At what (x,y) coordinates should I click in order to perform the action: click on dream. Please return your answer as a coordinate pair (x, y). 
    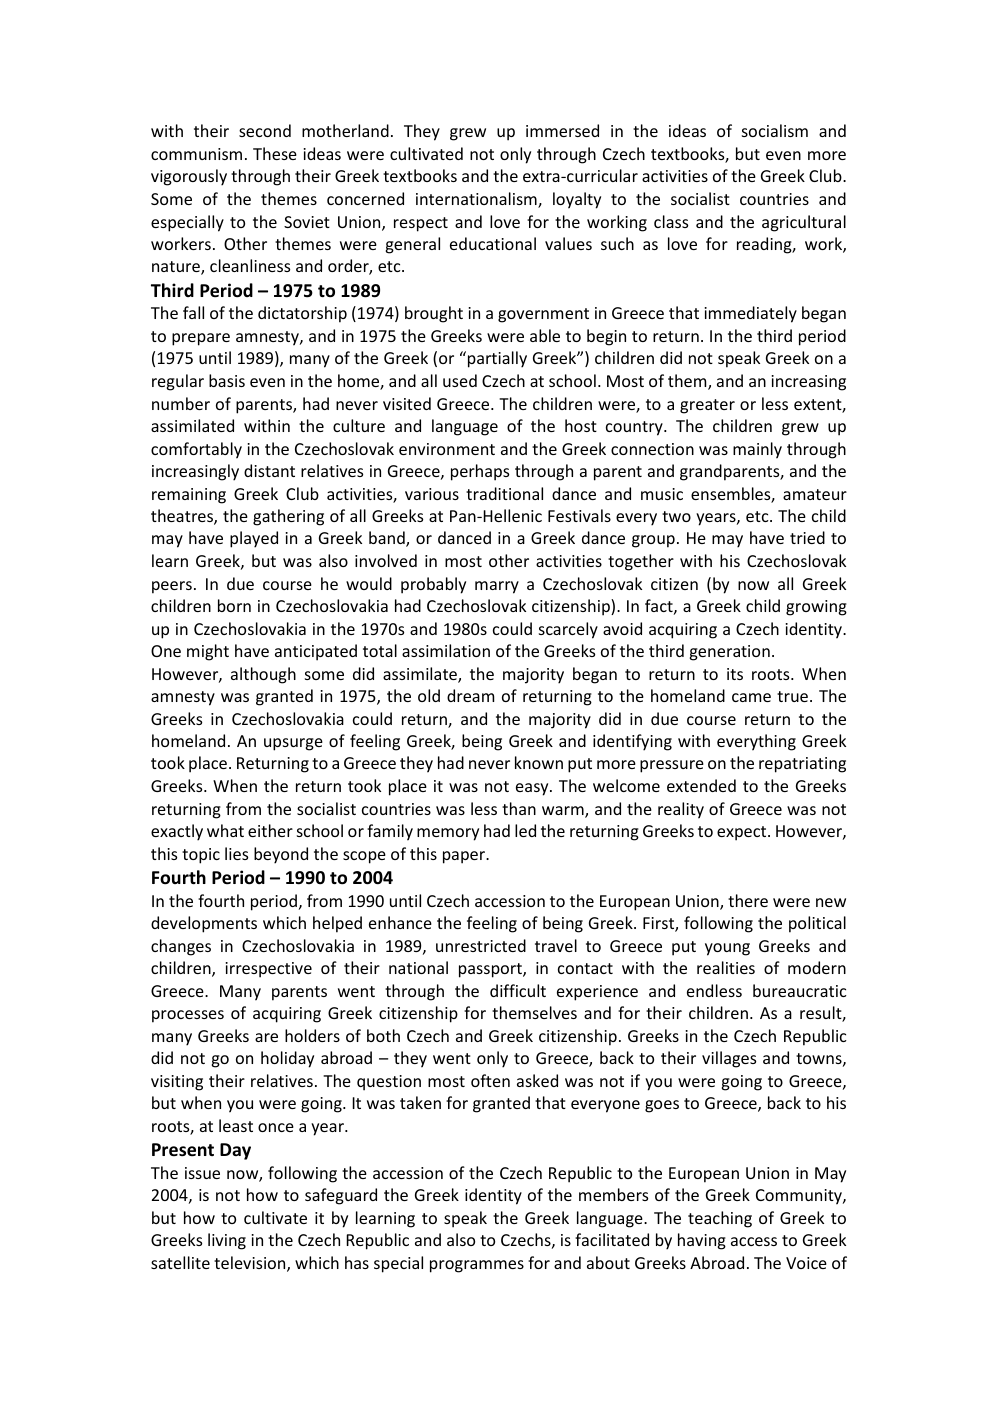
    Looking at the image, I should click on (470, 695).
